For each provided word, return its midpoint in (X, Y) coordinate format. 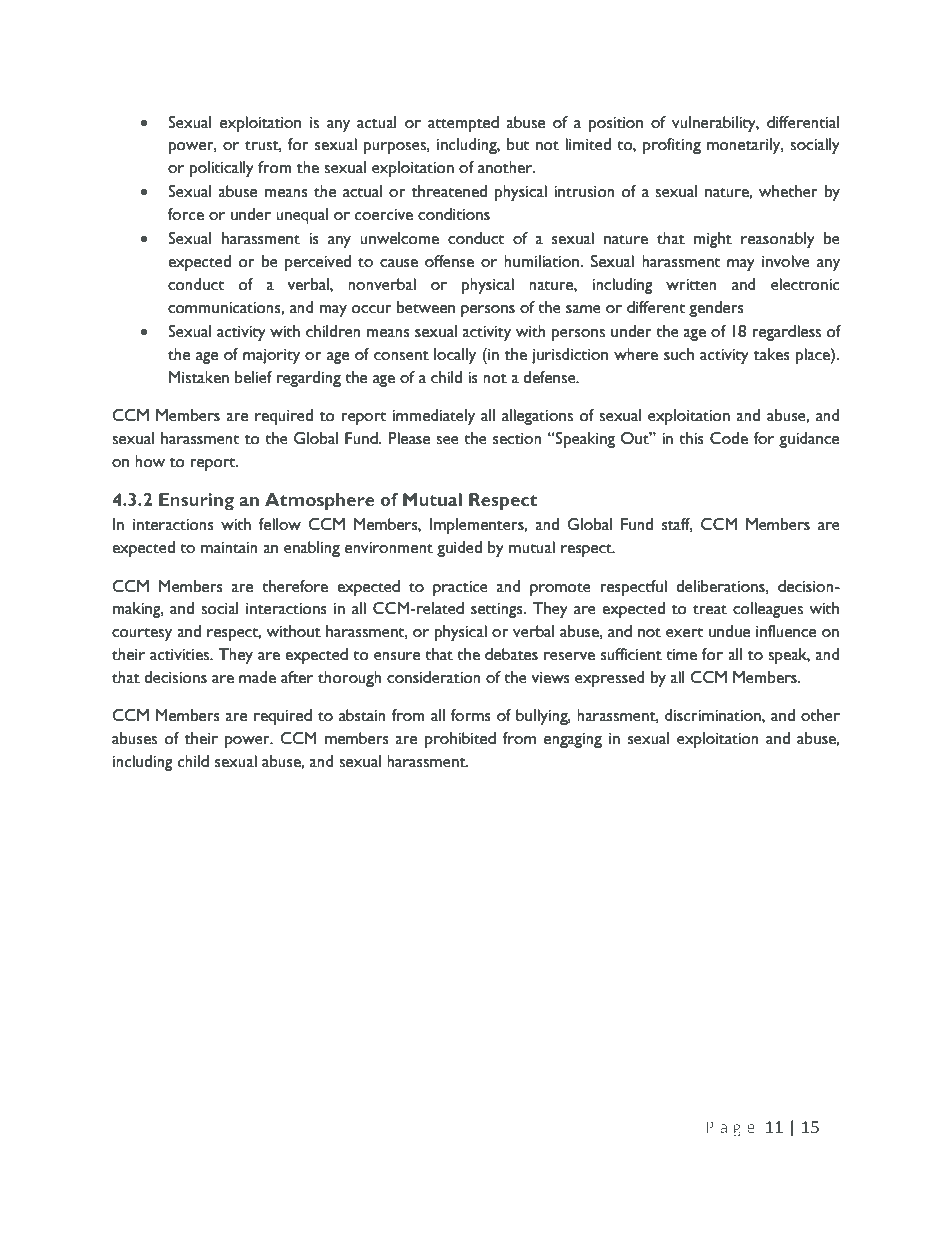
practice (460, 588)
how (150, 461)
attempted (463, 124)
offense (449, 261)
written (691, 285)
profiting (672, 146)
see (447, 440)
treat (710, 610)
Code (729, 438)
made (257, 677)
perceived (318, 263)
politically (222, 169)
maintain (229, 548)
